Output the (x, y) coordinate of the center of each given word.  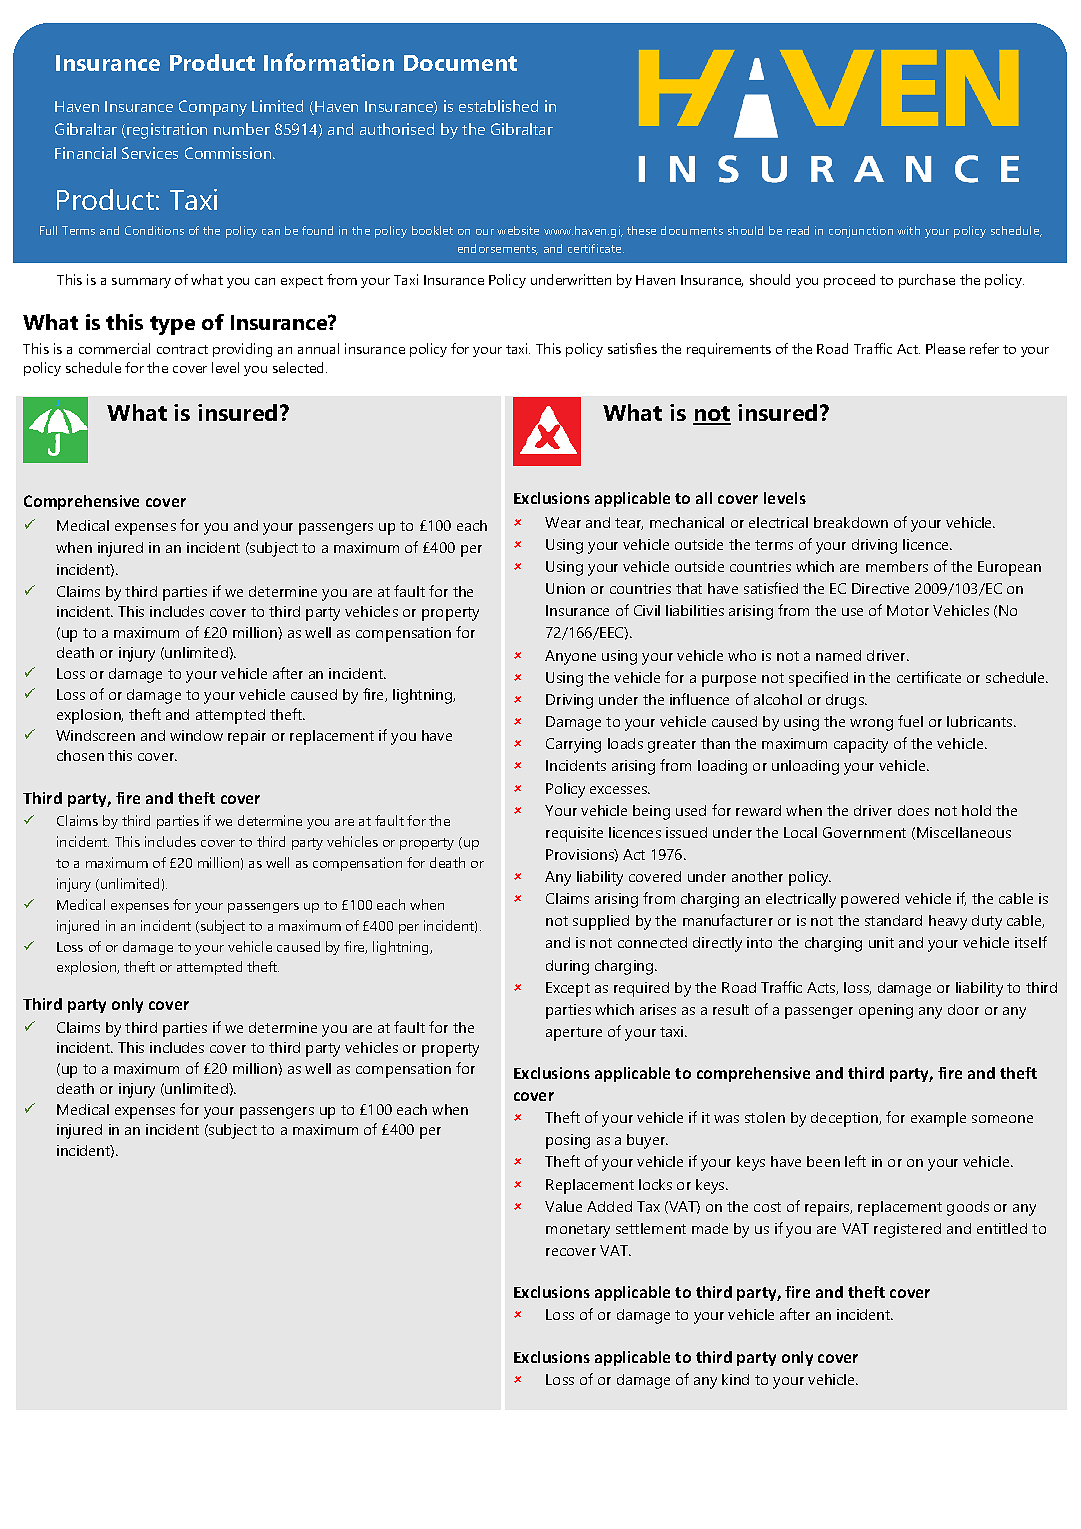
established (498, 106)
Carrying (573, 745)
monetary (578, 1231)
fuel (910, 721)
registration (166, 131)
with (908, 230)
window (196, 735)
